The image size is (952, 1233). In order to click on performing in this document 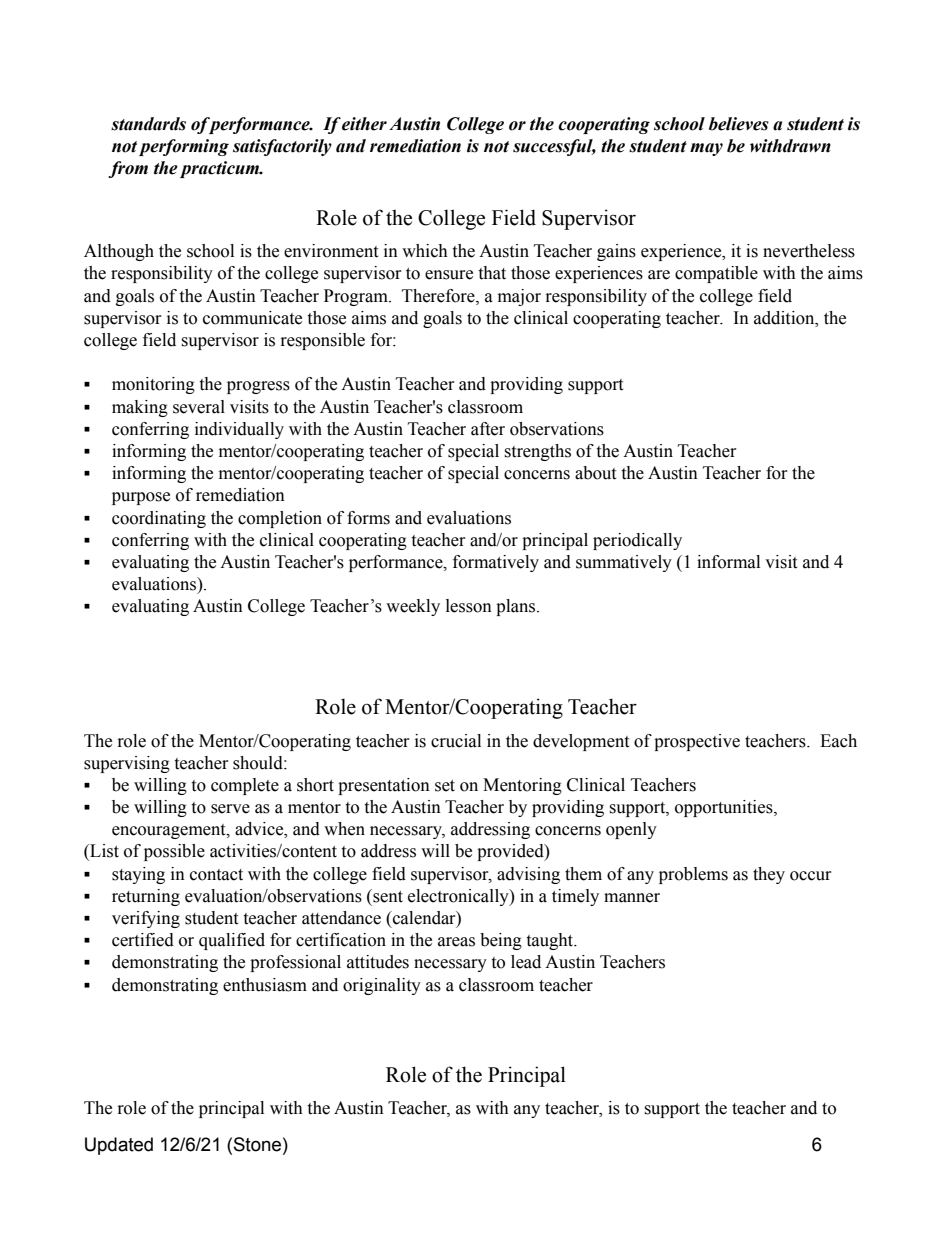, I will do `click(184, 147)`.
